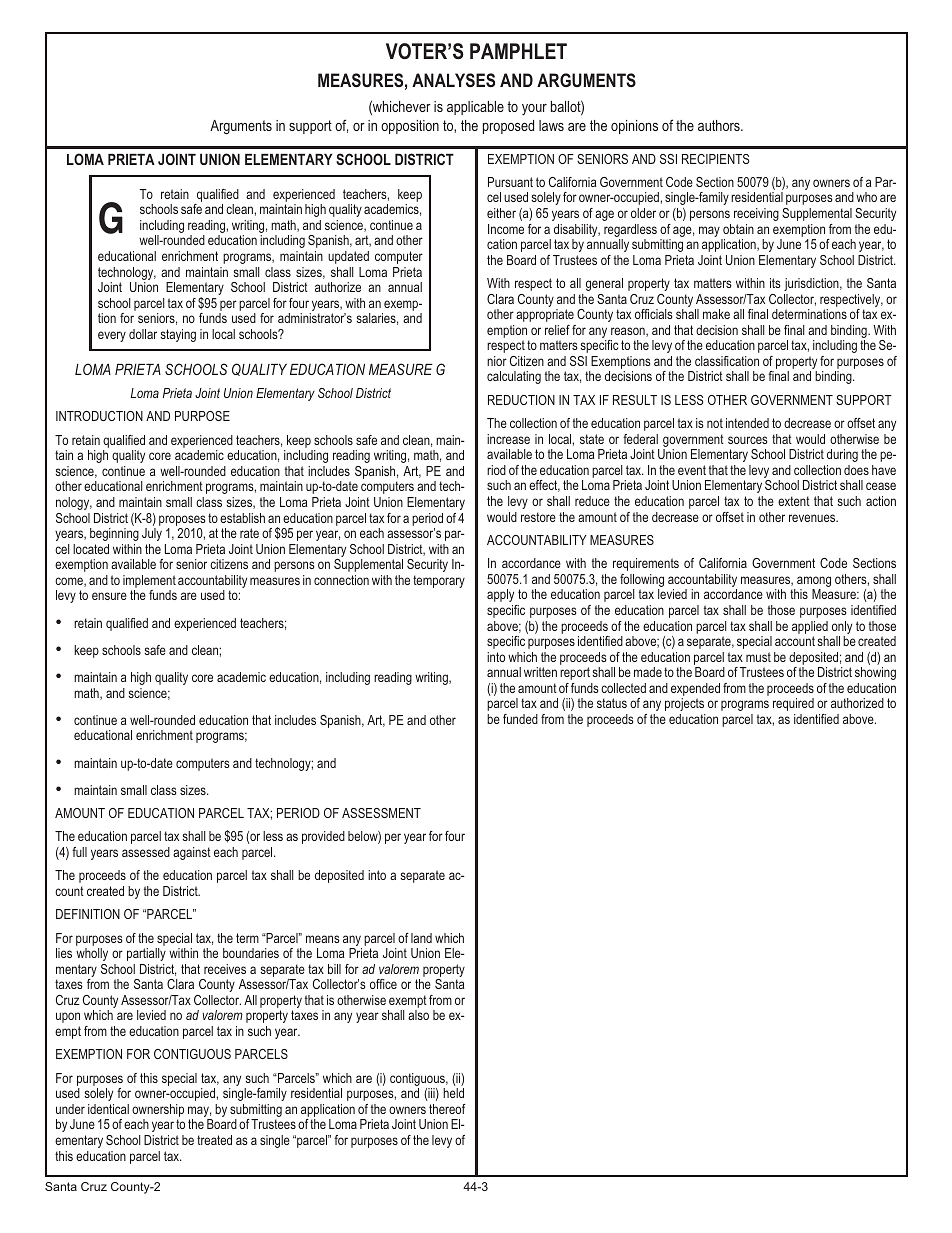  What do you see at coordinates (475, 108) in the screenshot?
I see `applicable` at bounding box center [475, 108].
